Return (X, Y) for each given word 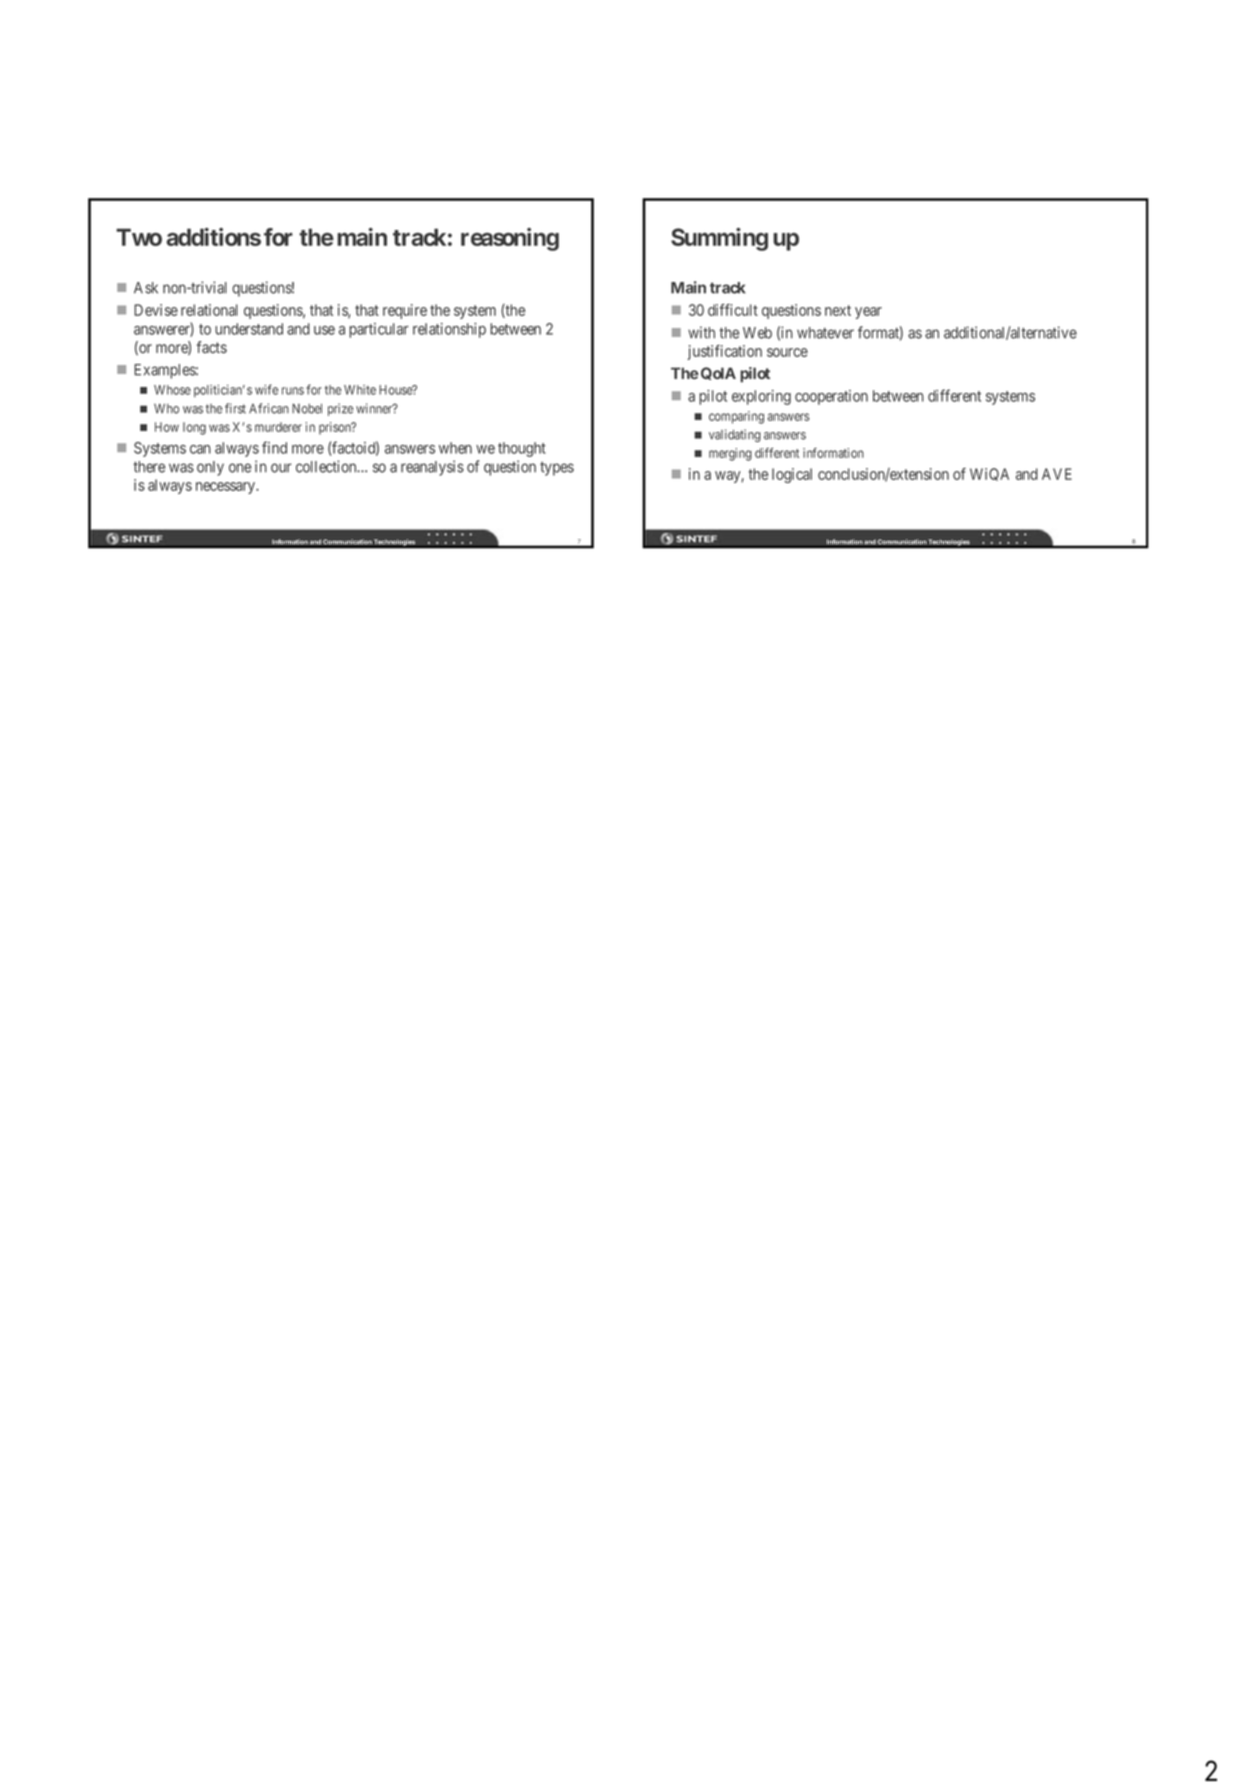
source (787, 352)
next (838, 310)
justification (724, 352)
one (240, 468)
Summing (719, 239)
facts (212, 347)
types (557, 469)
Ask (146, 288)
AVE (1057, 474)
